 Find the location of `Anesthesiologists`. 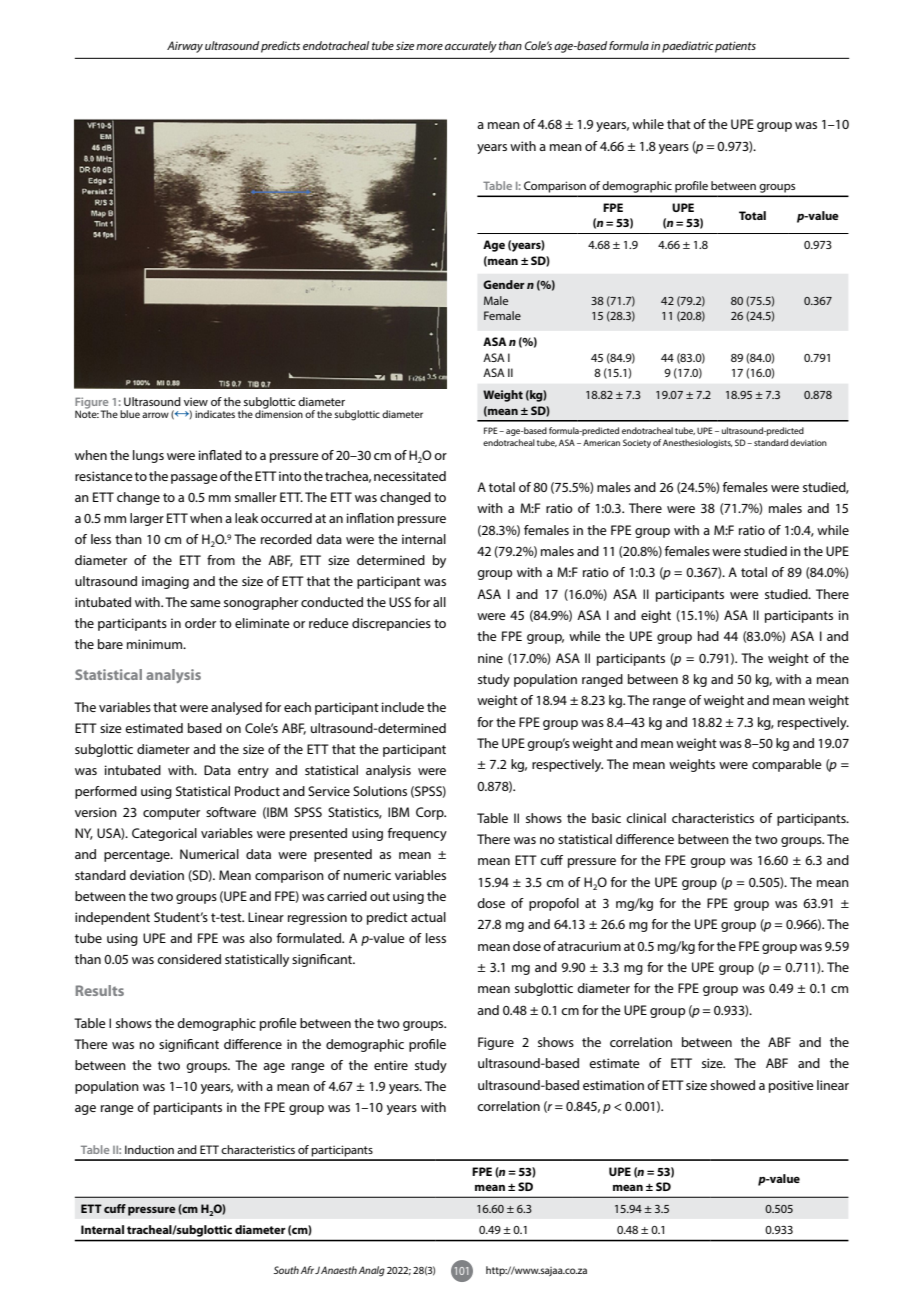

Anesthesiologists is located at coordinates (698, 443).
